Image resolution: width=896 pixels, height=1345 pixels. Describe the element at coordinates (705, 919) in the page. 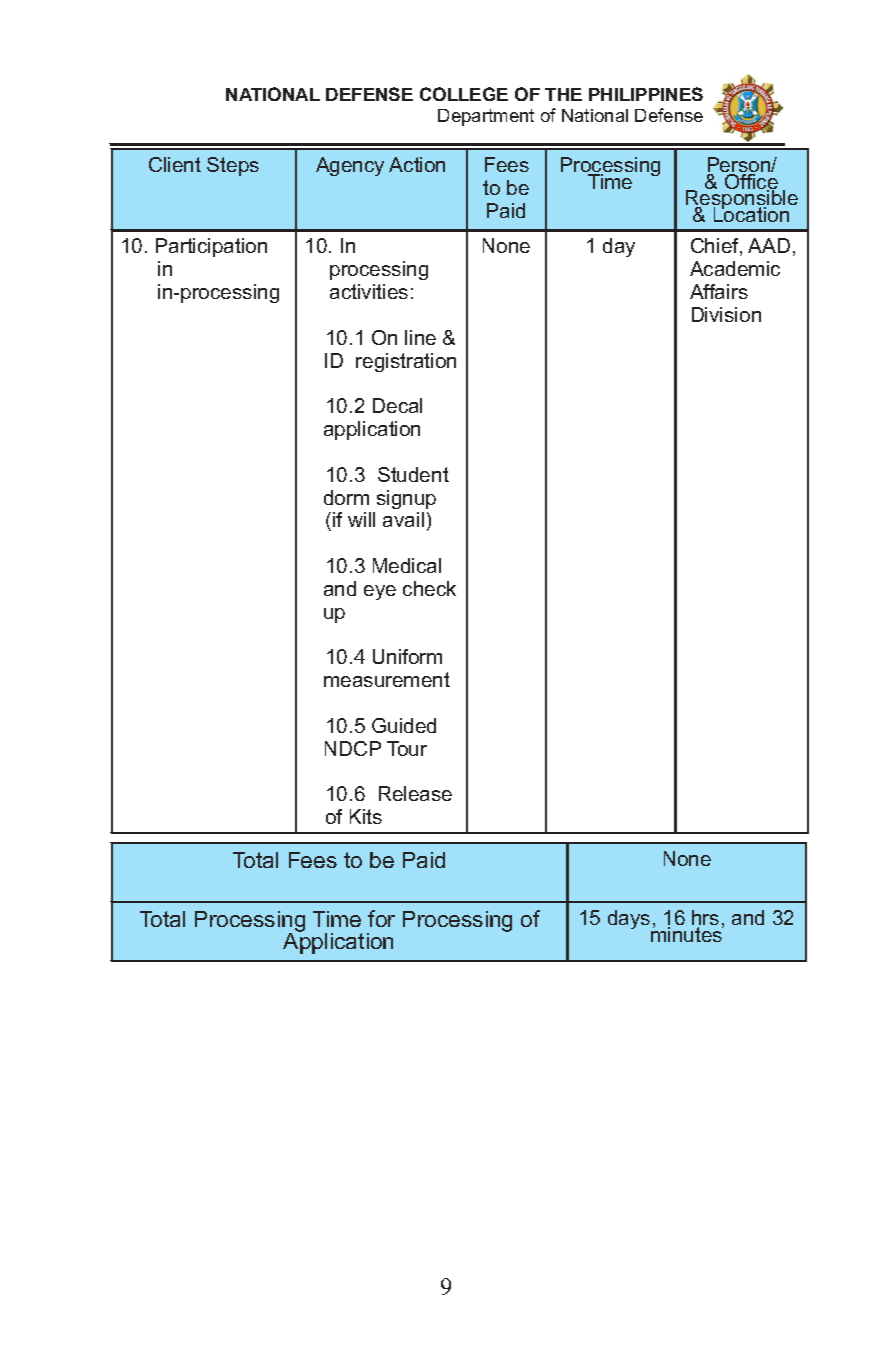

I see `hrs` at that location.
